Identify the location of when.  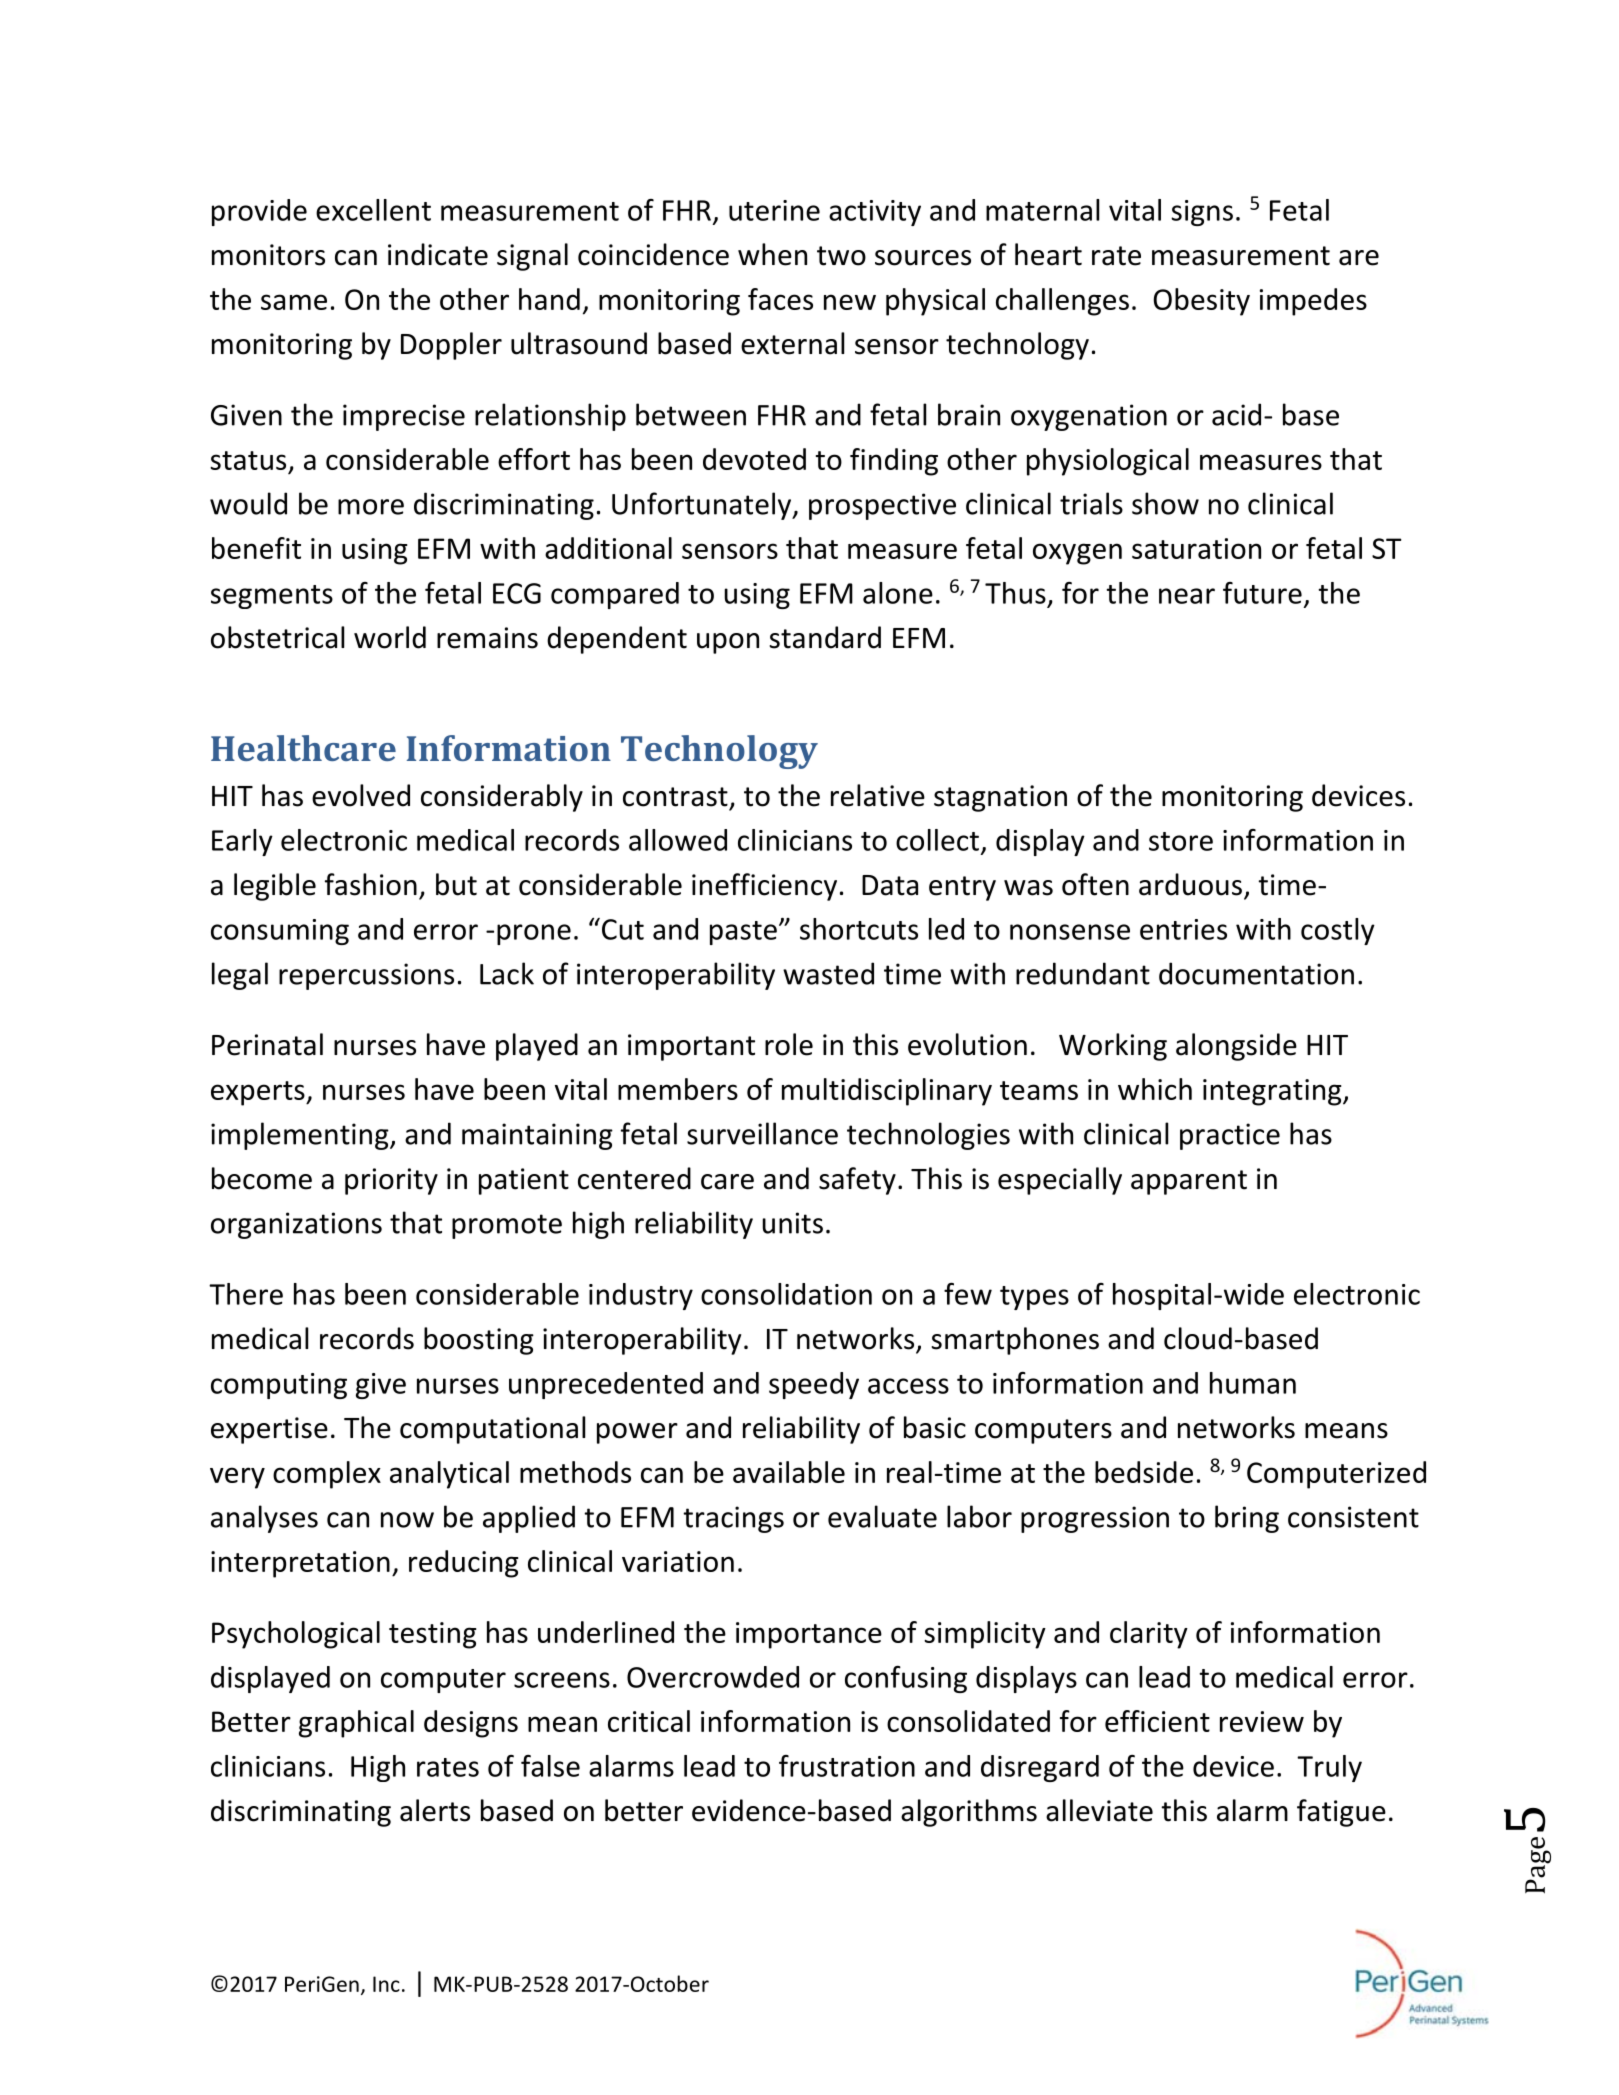
(772, 254).
